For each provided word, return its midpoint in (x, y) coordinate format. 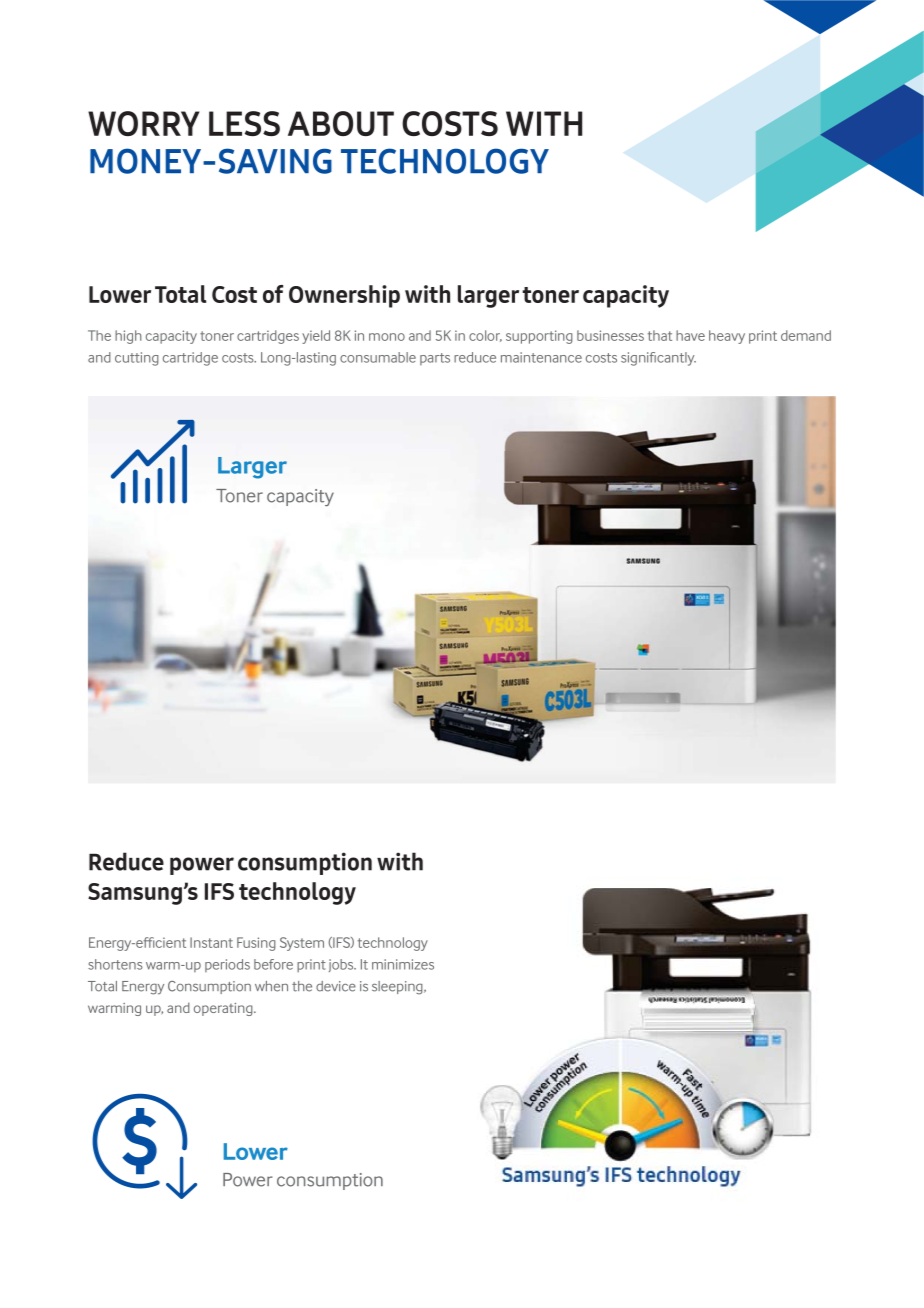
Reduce (126, 861)
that (660, 335)
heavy (727, 337)
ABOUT (341, 123)
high (128, 337)
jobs (342, 965)
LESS (244, 123)
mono (387, 337)
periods (227, 965)
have (690, 335)
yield (316, 337)
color (485, 336)
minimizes (403, 964)
